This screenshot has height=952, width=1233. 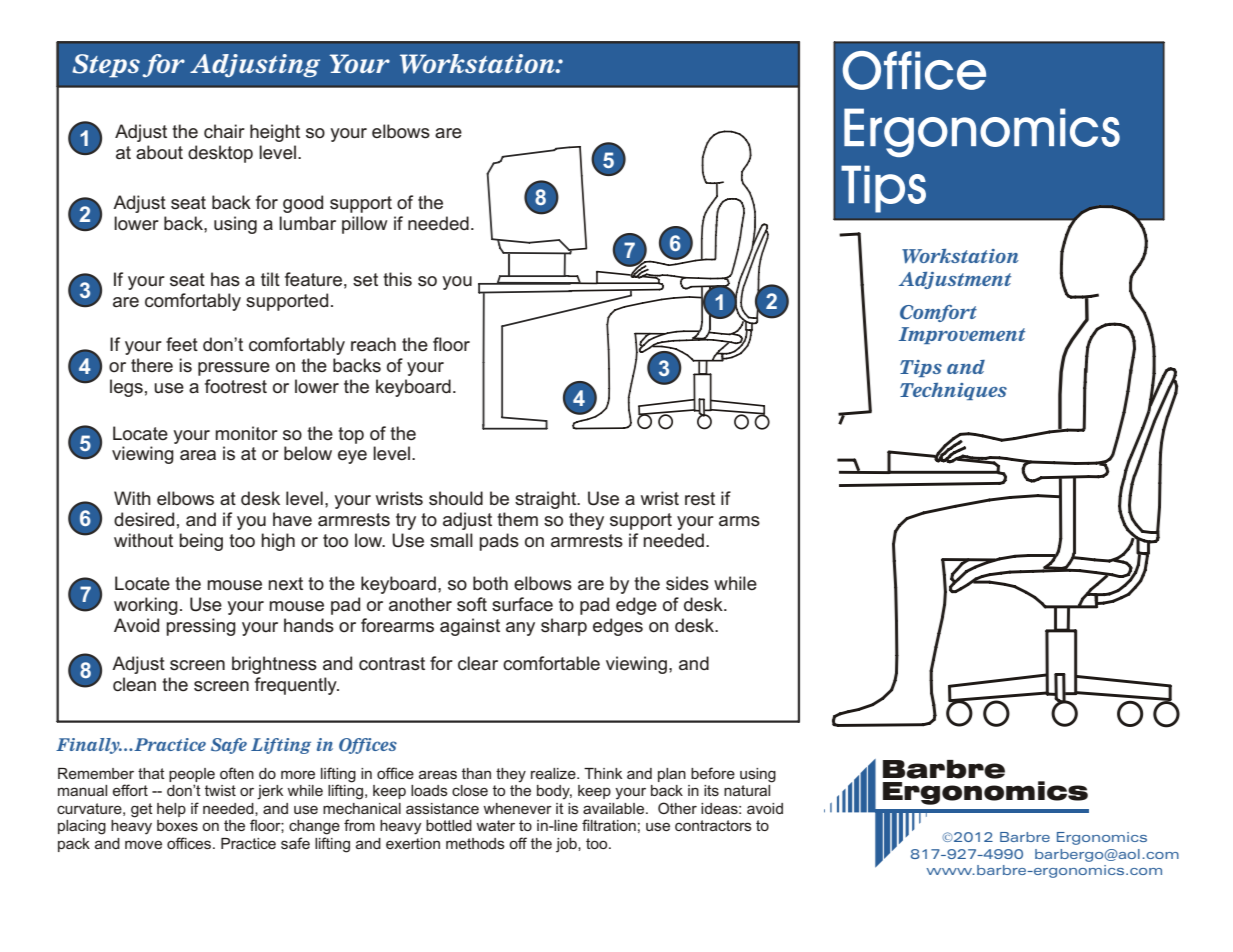 I want to click on Improvement, so click(x=961, y=335).
